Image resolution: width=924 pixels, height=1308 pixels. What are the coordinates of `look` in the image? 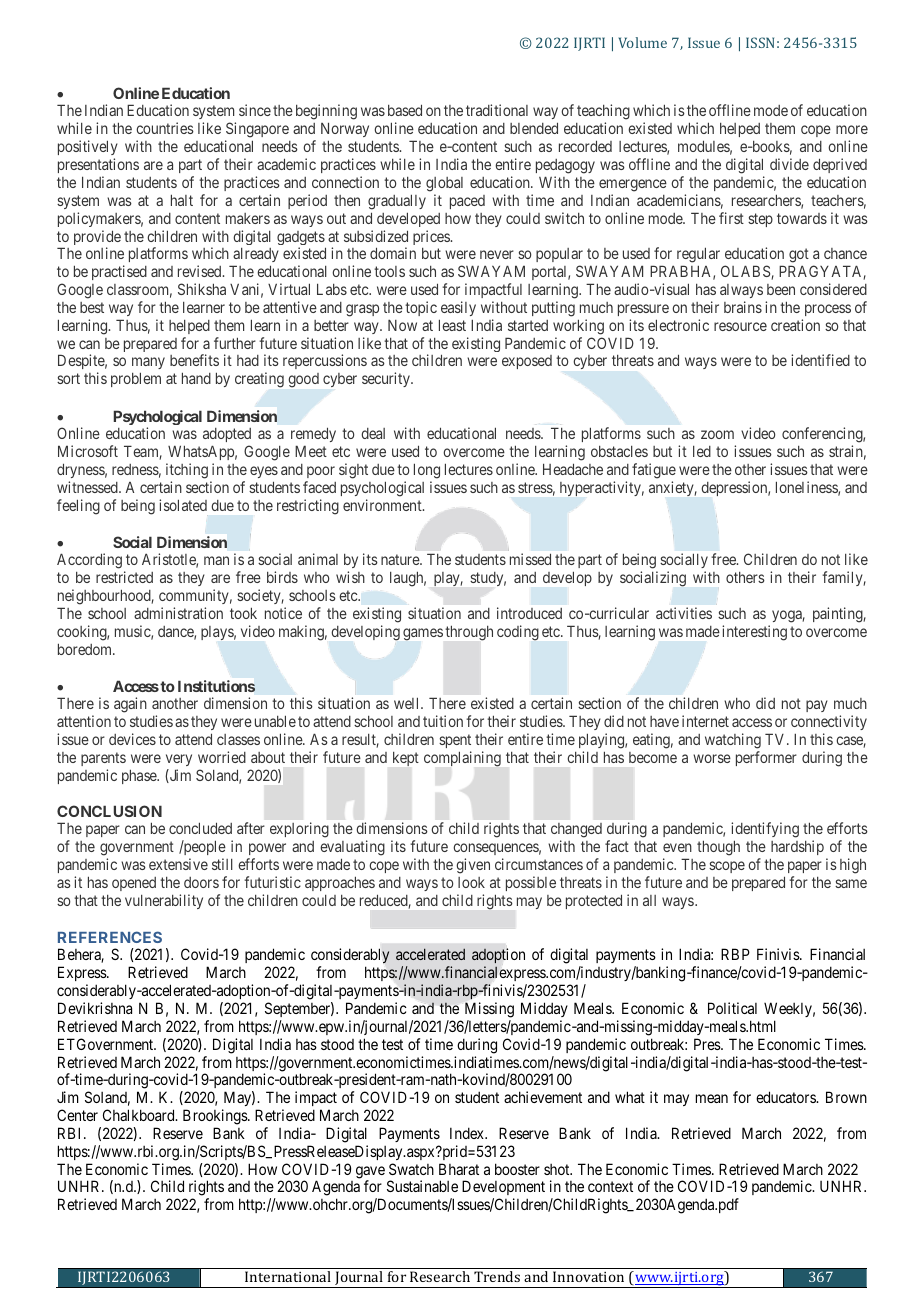 It's located at (471, 882).
